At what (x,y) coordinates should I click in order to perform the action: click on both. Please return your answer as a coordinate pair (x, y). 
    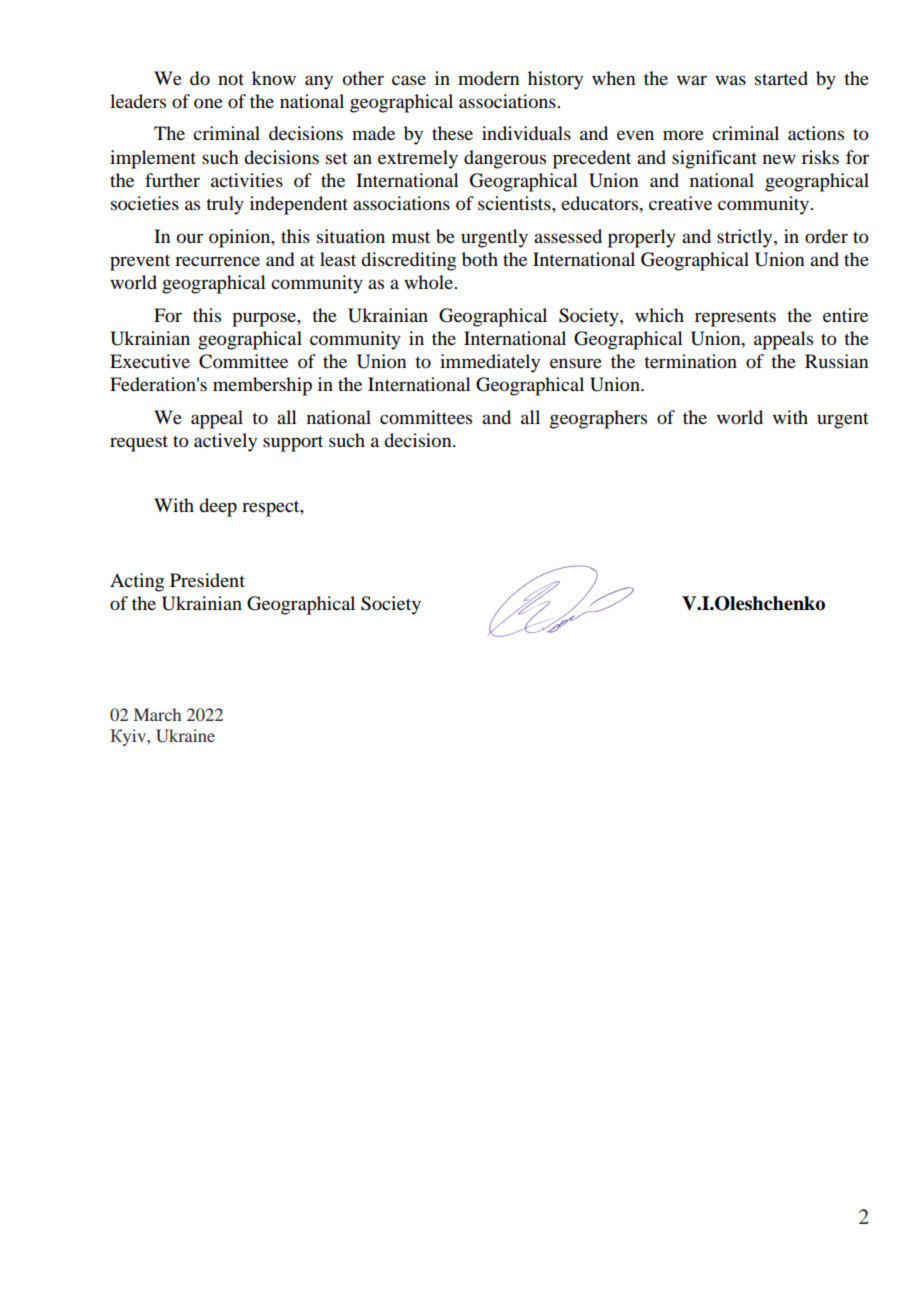
    Looking at the image, I should click on (480, 259).
